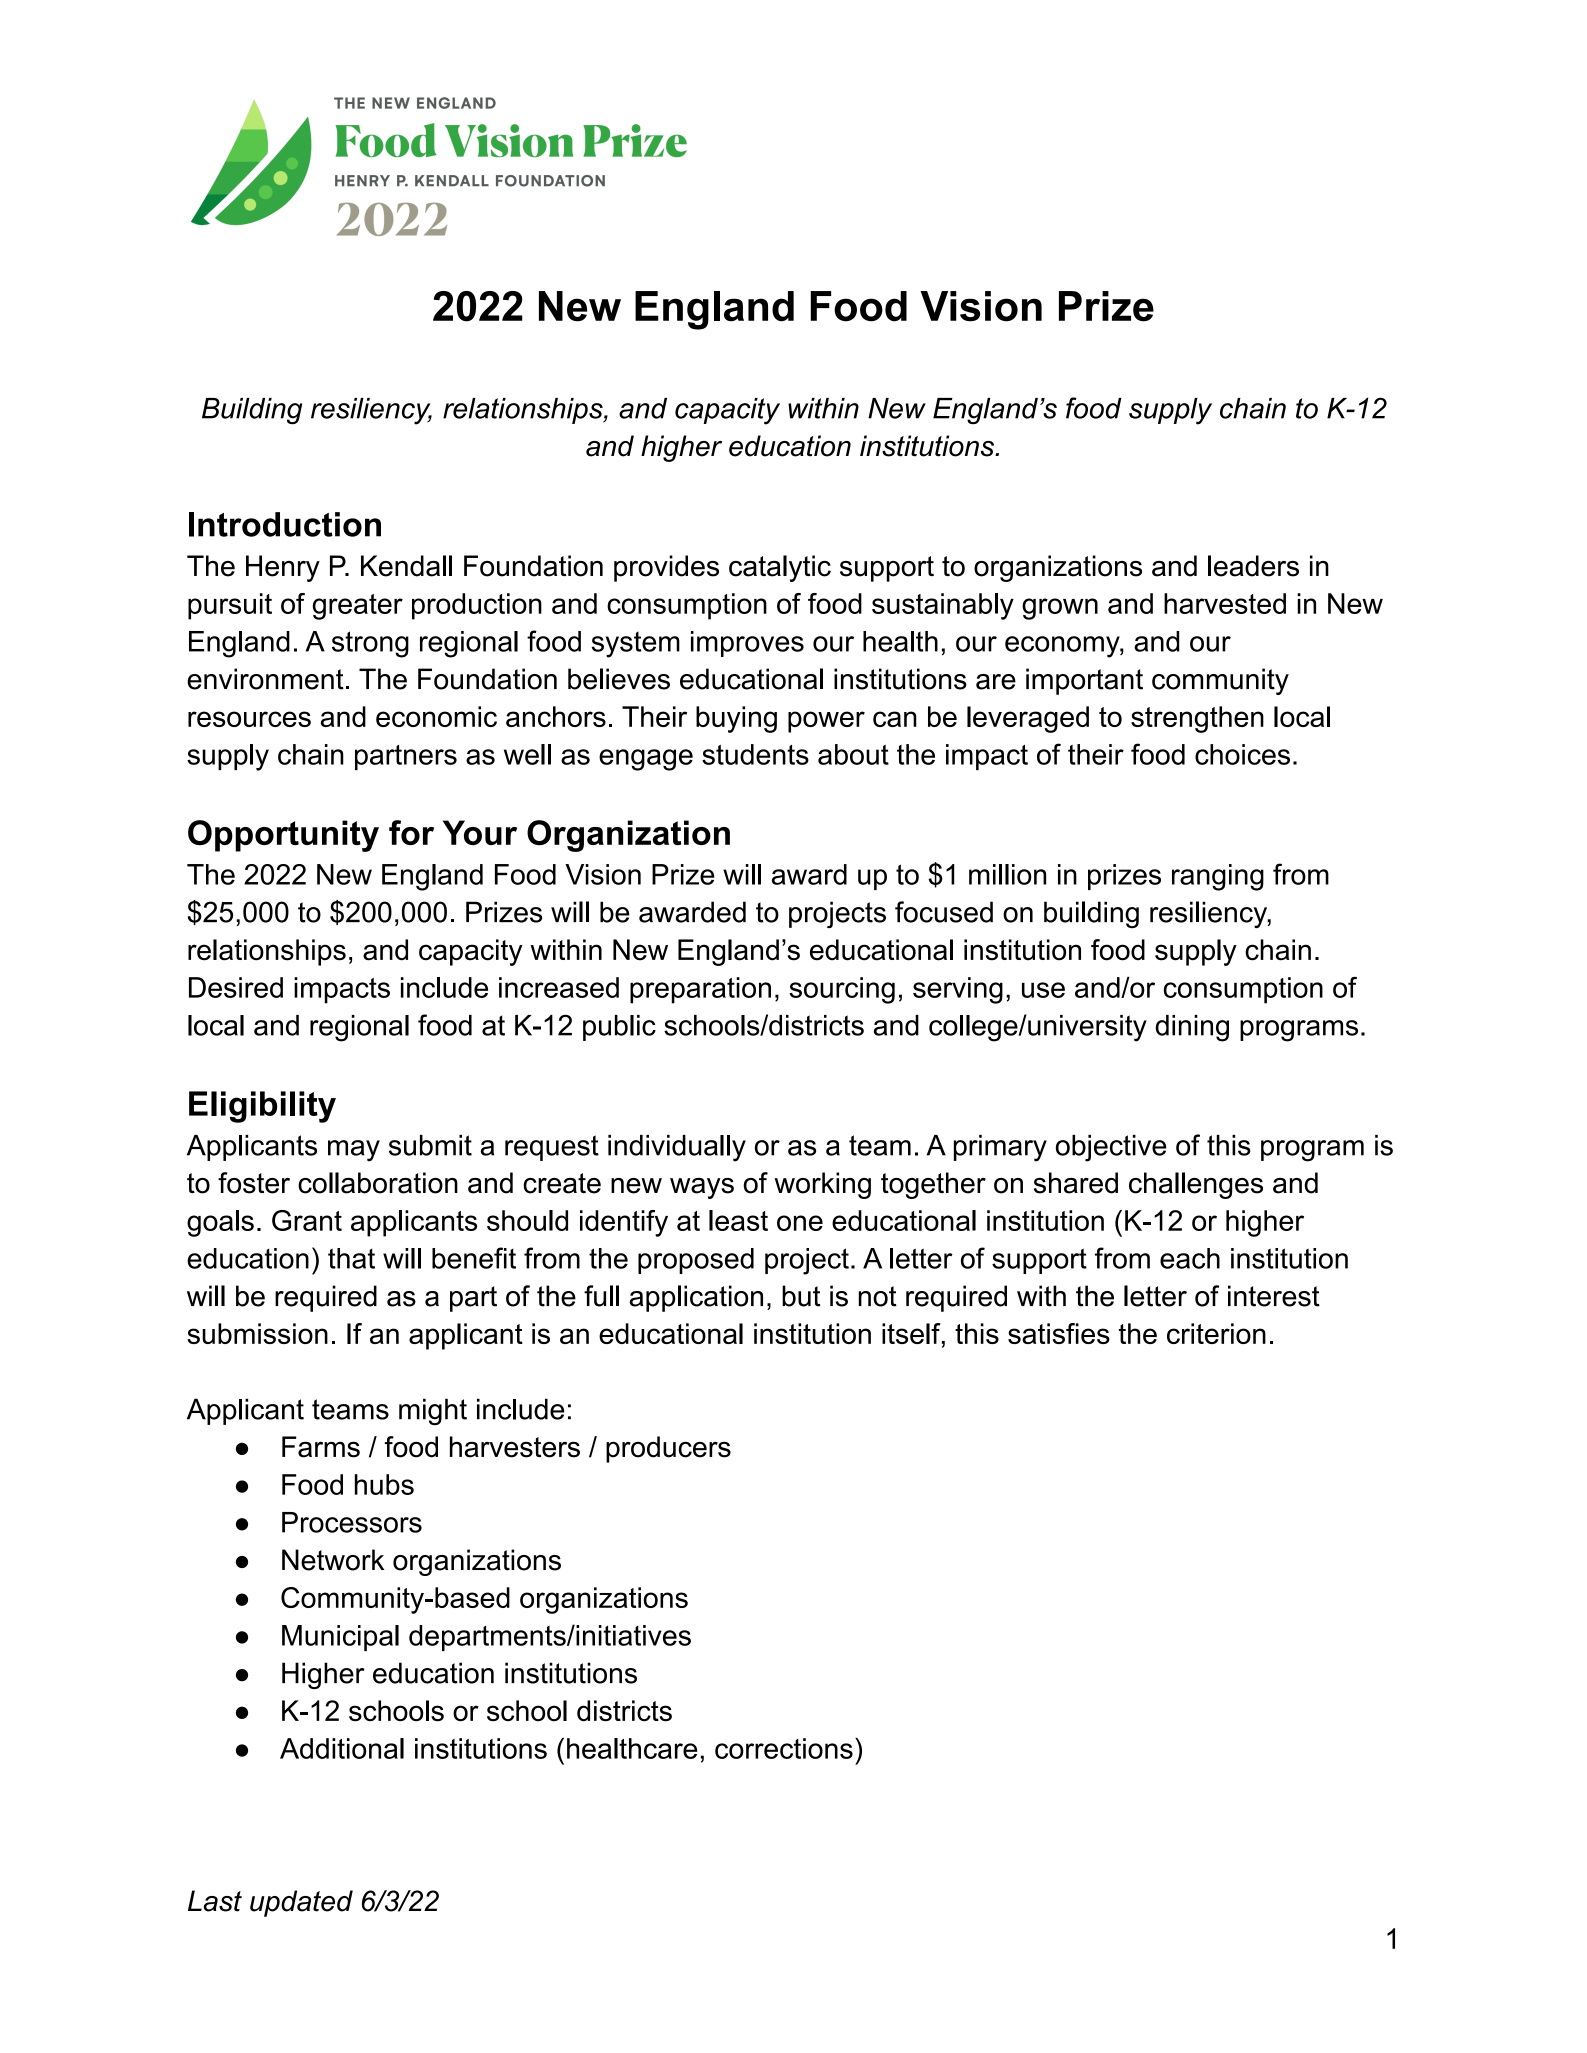 This page has width=1587, height=2053. What do you see at coordinates (301, 1903) in the page?
I see `updated` at bounding box center [301, 1903].
